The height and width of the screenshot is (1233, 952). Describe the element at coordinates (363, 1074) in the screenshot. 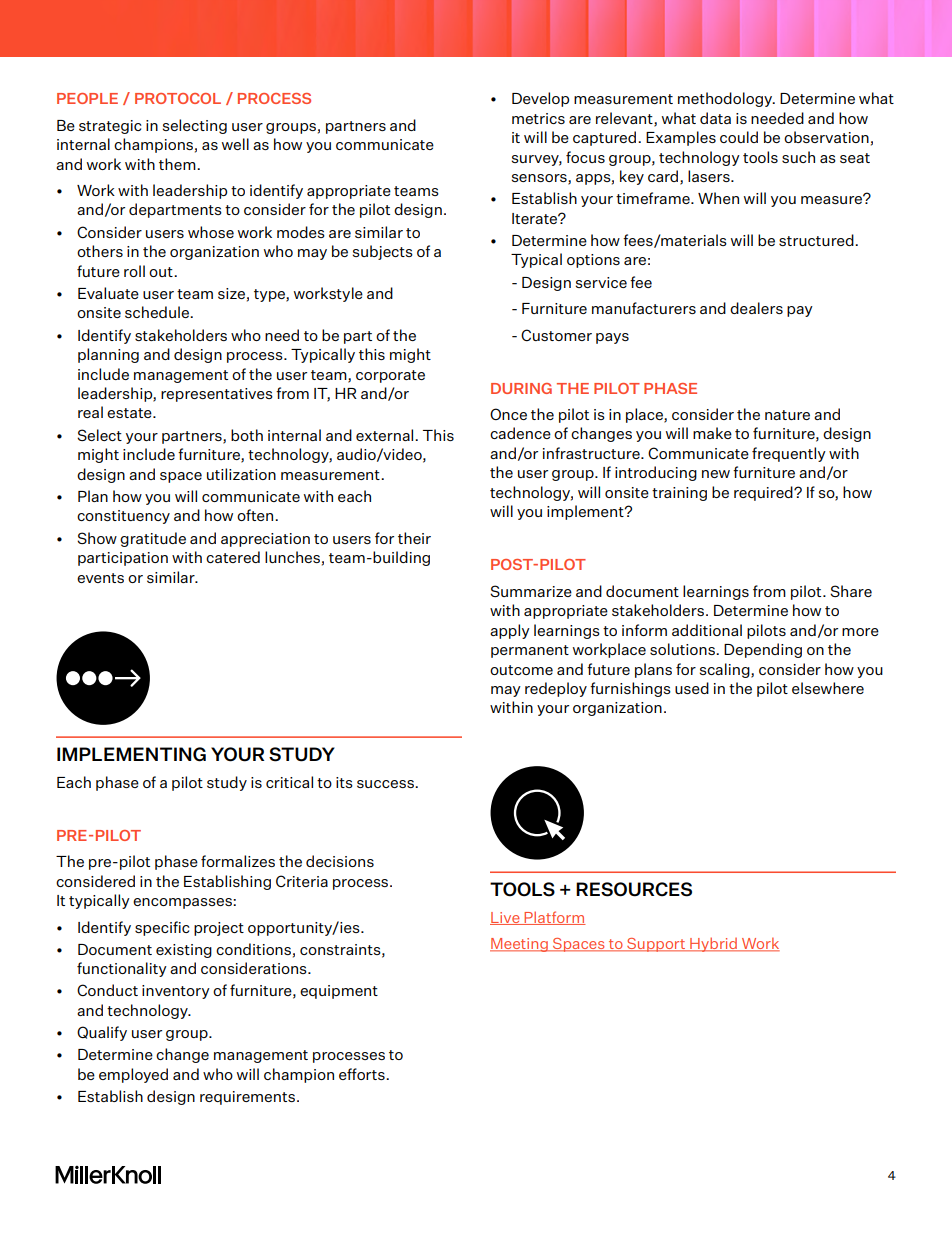

I see `efforts` at that location.
